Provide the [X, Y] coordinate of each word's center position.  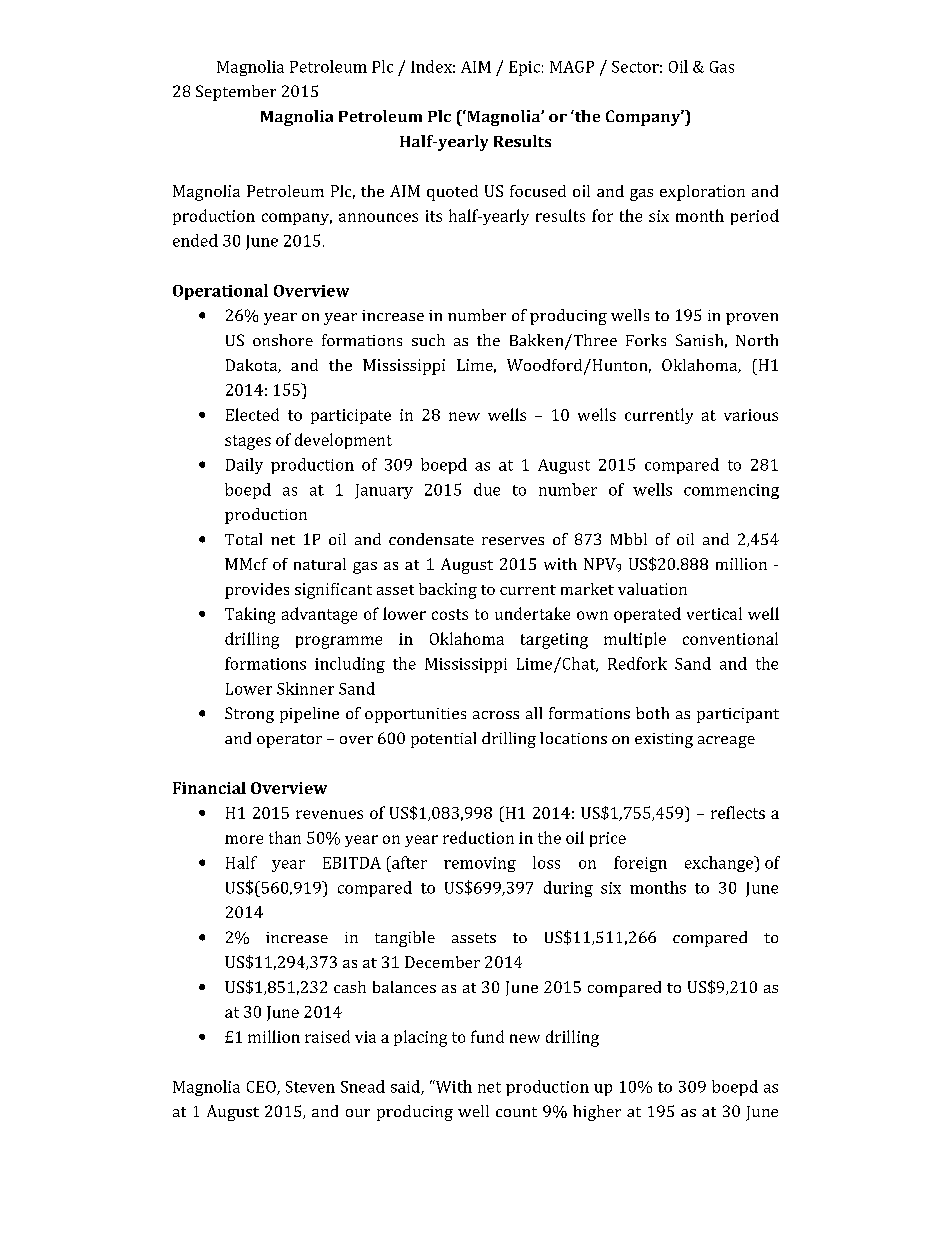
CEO [262, 1088]
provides [257, 591]
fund [487, 1036]
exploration [702, 193]
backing [448, 591]
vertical [714, 613]
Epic [524, 68]
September [236, 93]
